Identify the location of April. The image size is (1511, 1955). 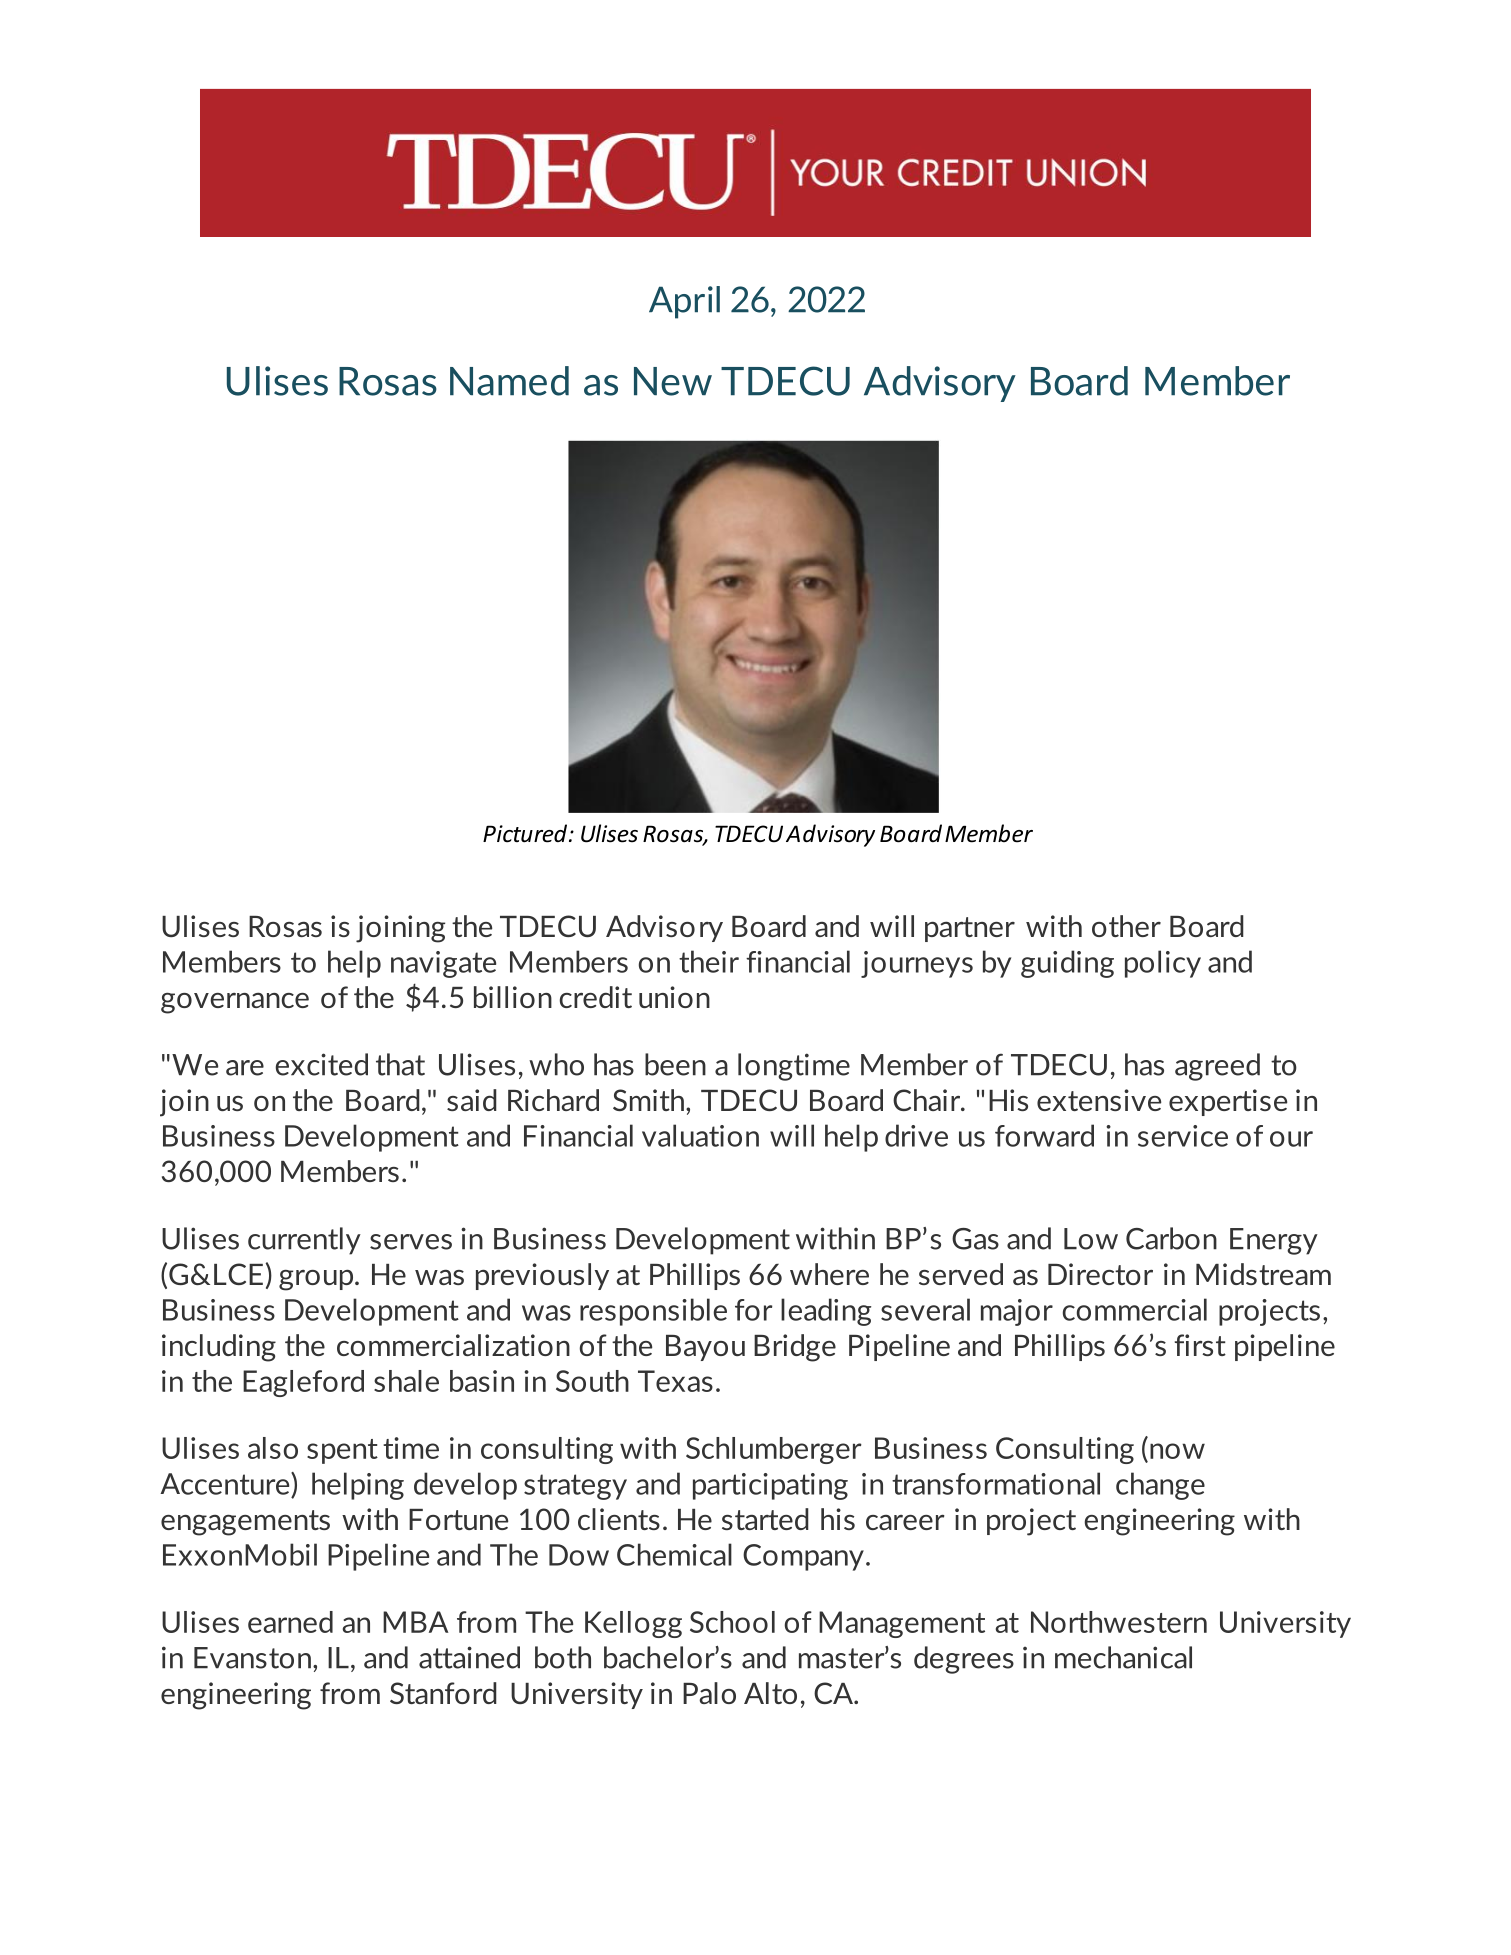
(684, 302).
